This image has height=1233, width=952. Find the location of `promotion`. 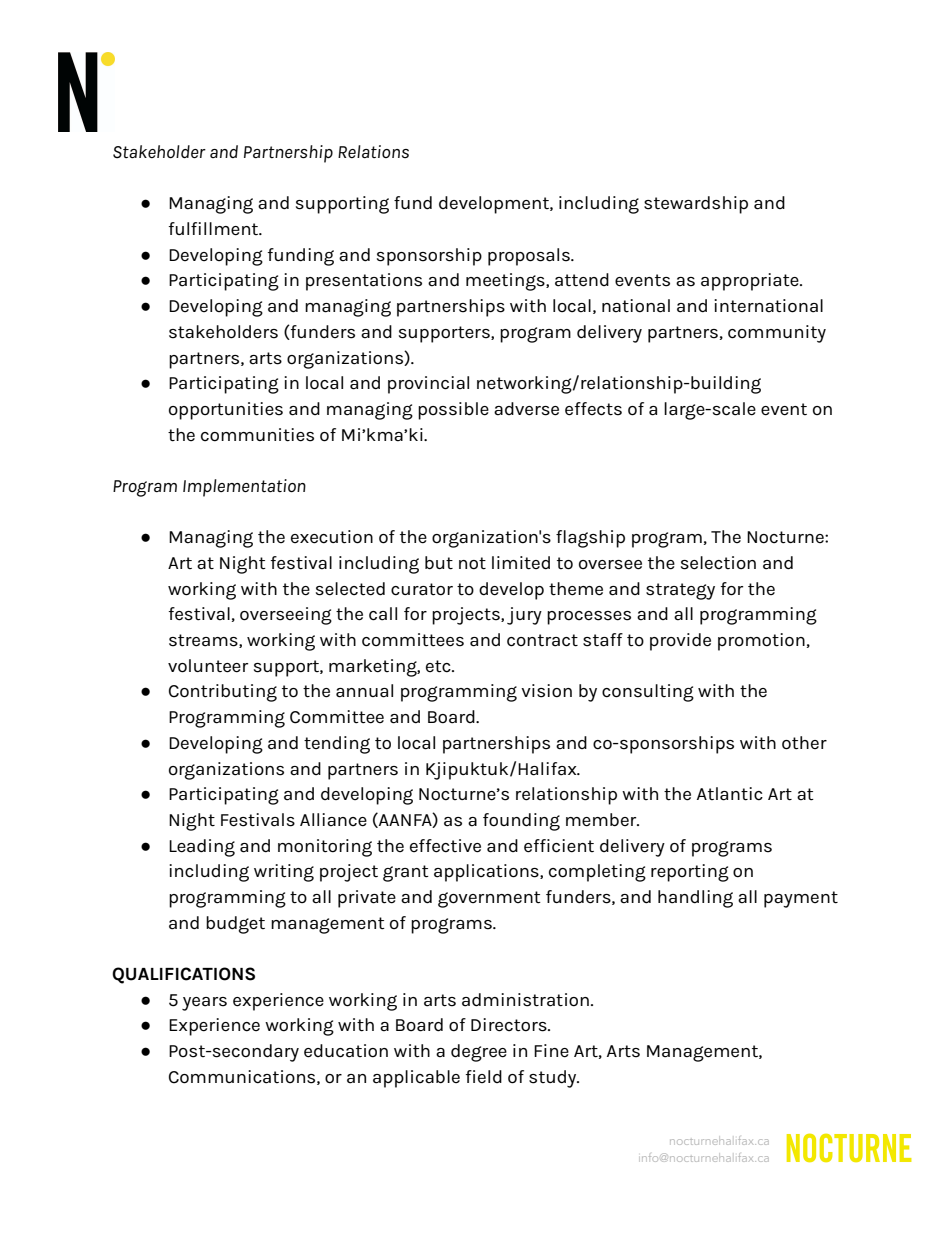

promotion is located at coordinates (761, 642).
